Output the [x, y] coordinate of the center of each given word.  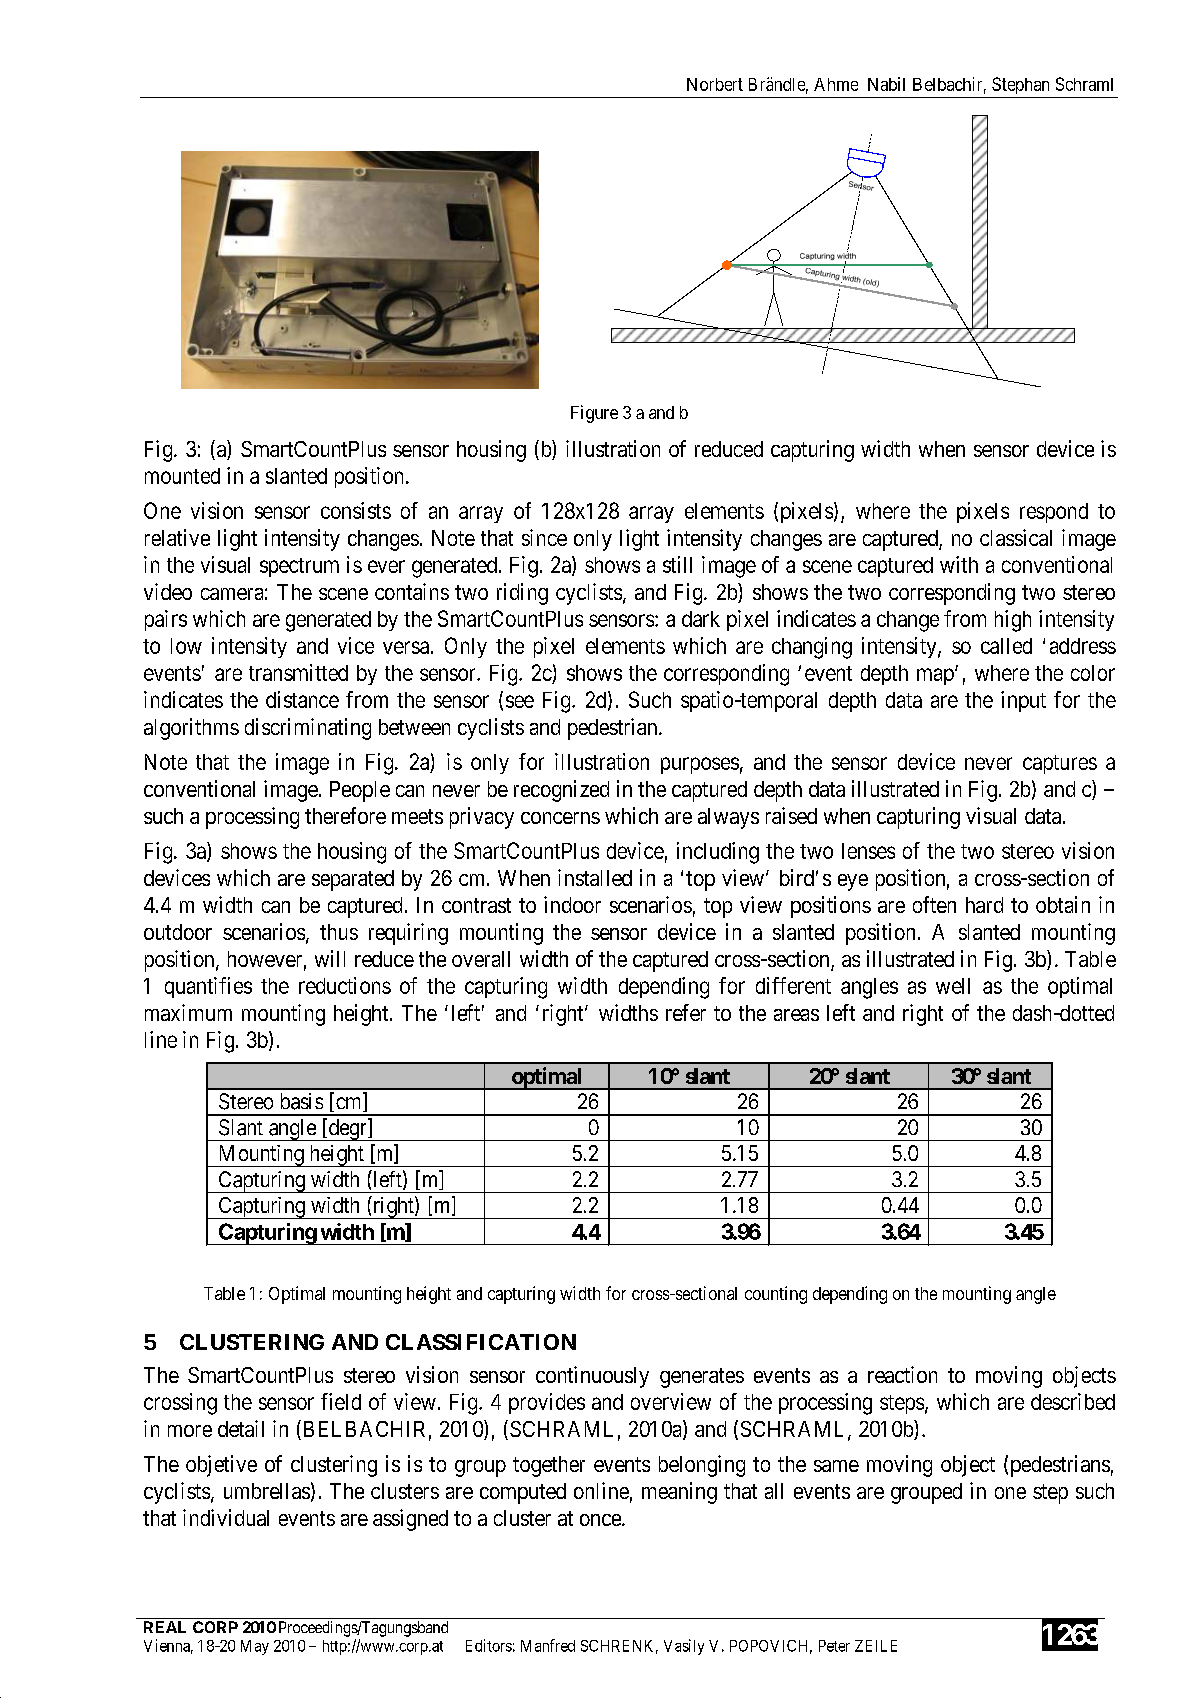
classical [1016, 537]
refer [686, 1012]
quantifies [208, 987]
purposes [700, 765]
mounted [182, 476]
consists [356, 510]
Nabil [886, 84]
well [953, 986]
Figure [594, 414]
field [341, 1401]
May [255, 1647]
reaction [902, 1374]
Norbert [715, 84]
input [1023, 701]
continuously [592, 1377]
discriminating [308, 729]
